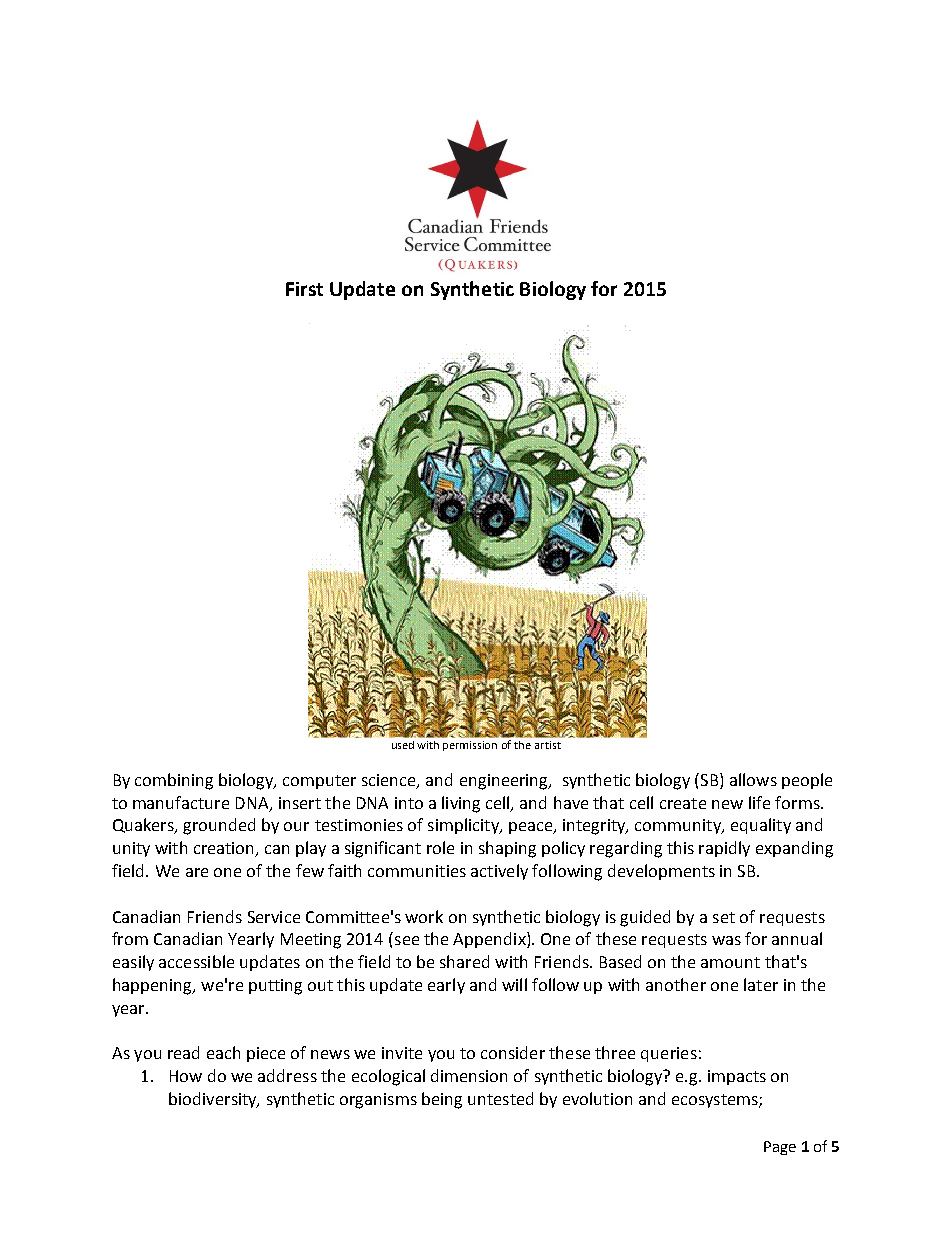 The image size is (952, 1233). What do you see at coordinates (807, 781) in the document?
I see `people` at bounding box center [807, 781].
